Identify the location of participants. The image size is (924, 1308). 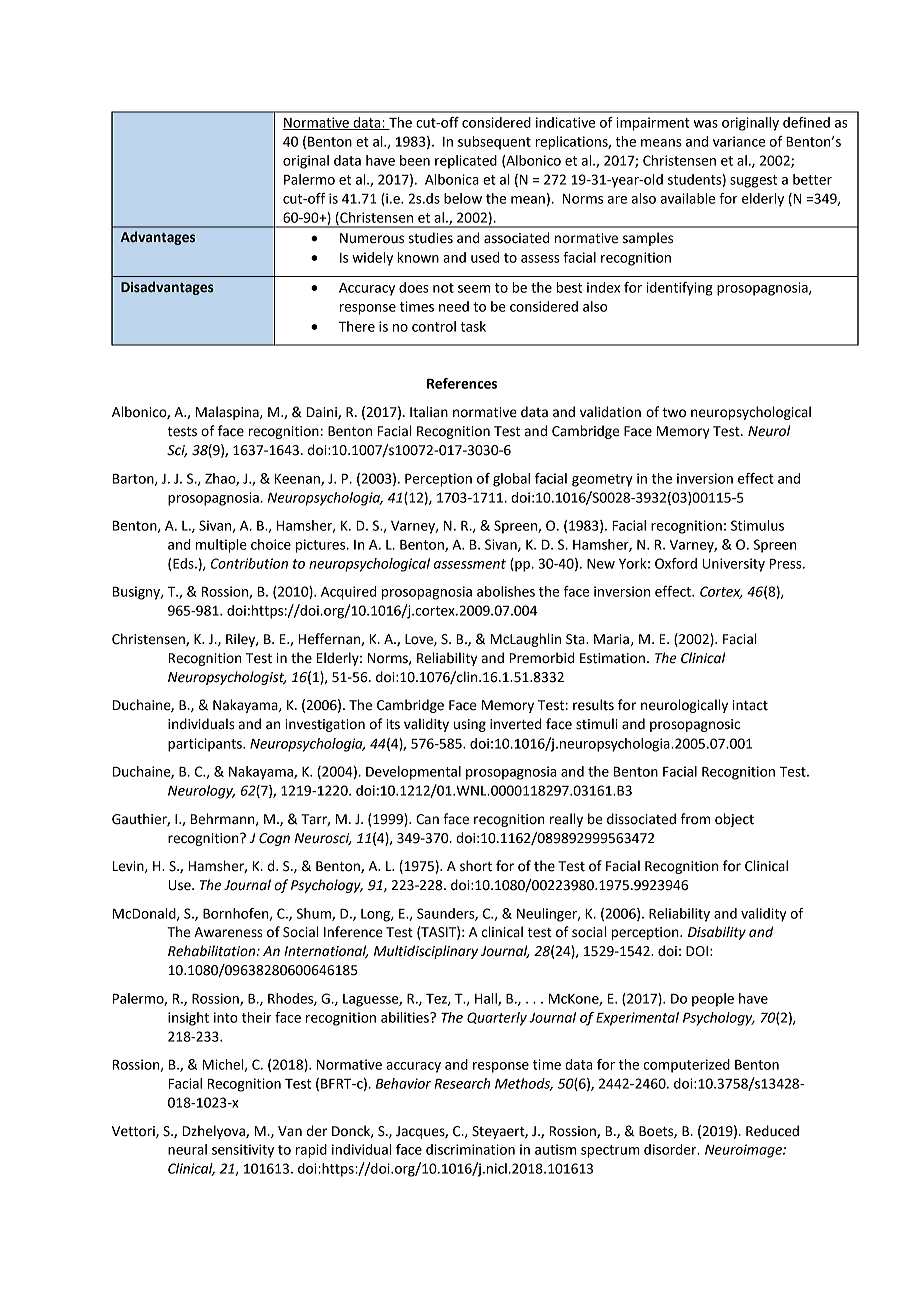
(206, 745).
